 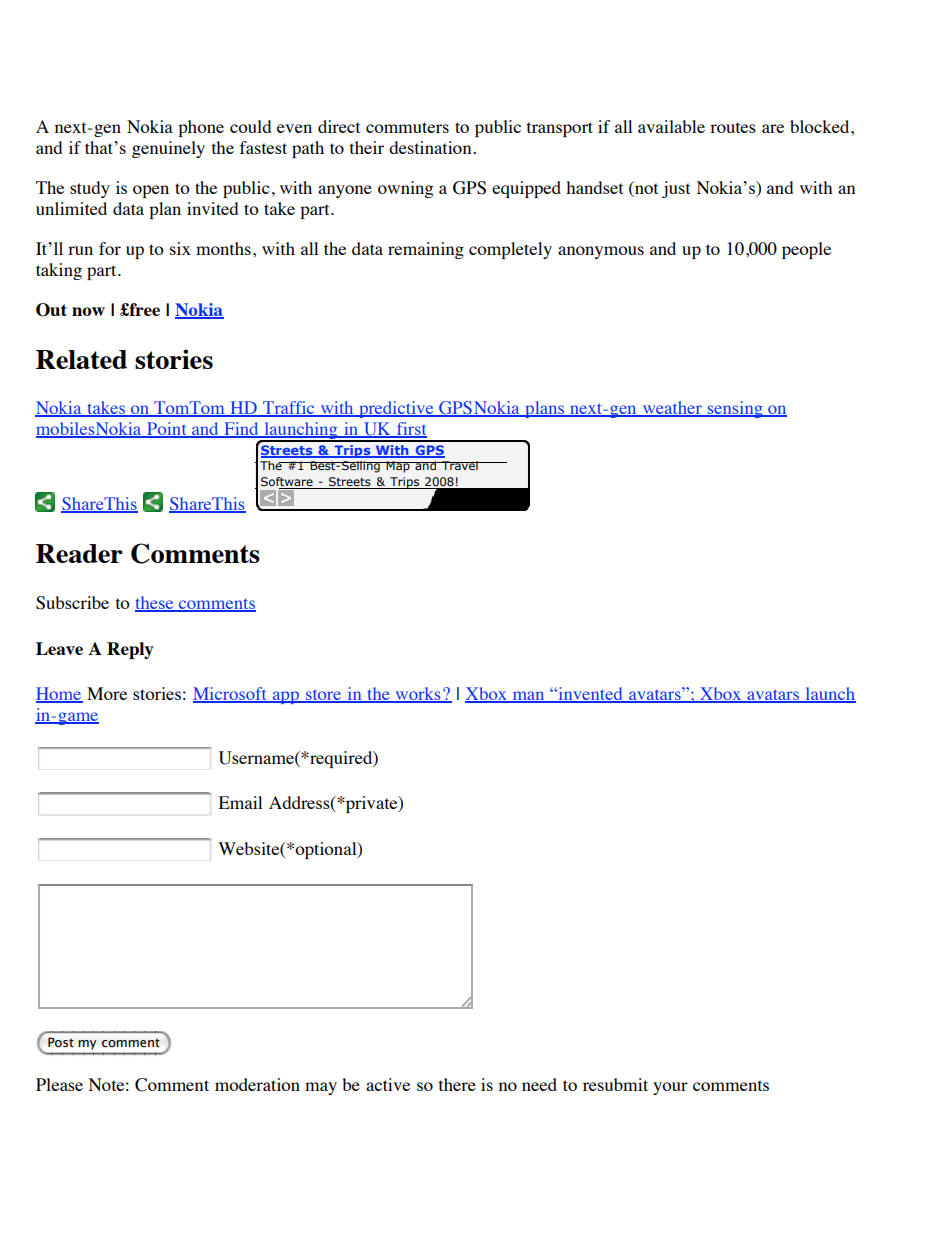 I want to click on routes, so click(x=733, y=127).
